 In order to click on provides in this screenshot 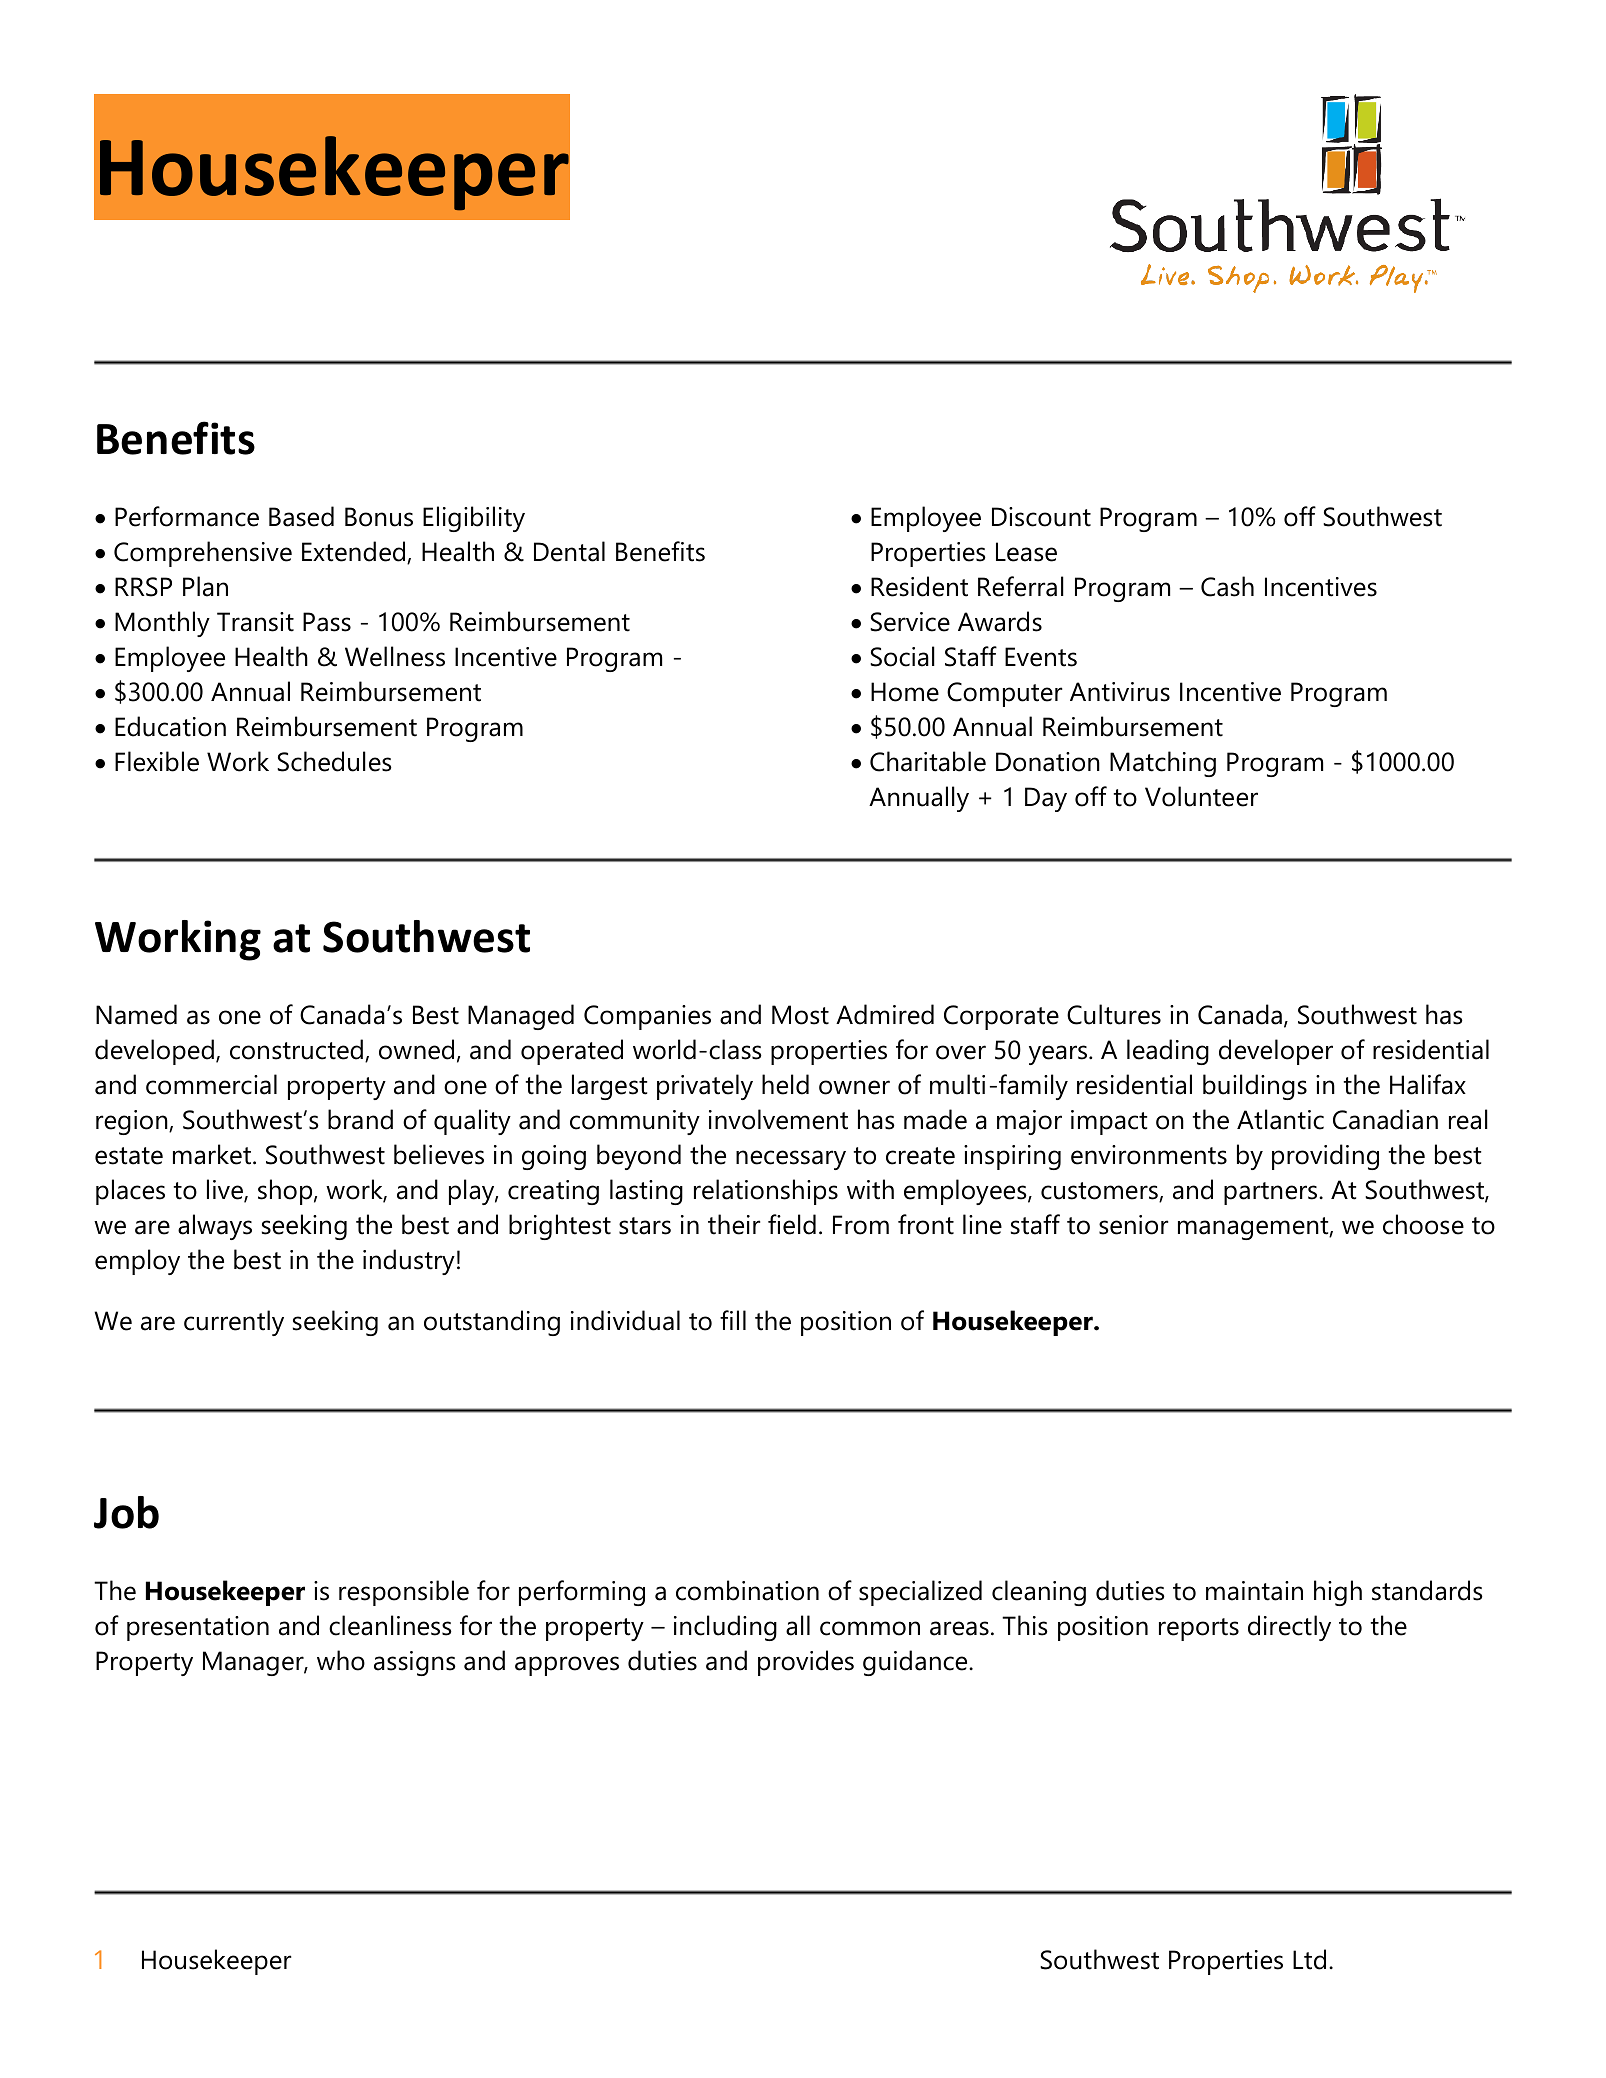, I will do `click(806, 1663)`.
